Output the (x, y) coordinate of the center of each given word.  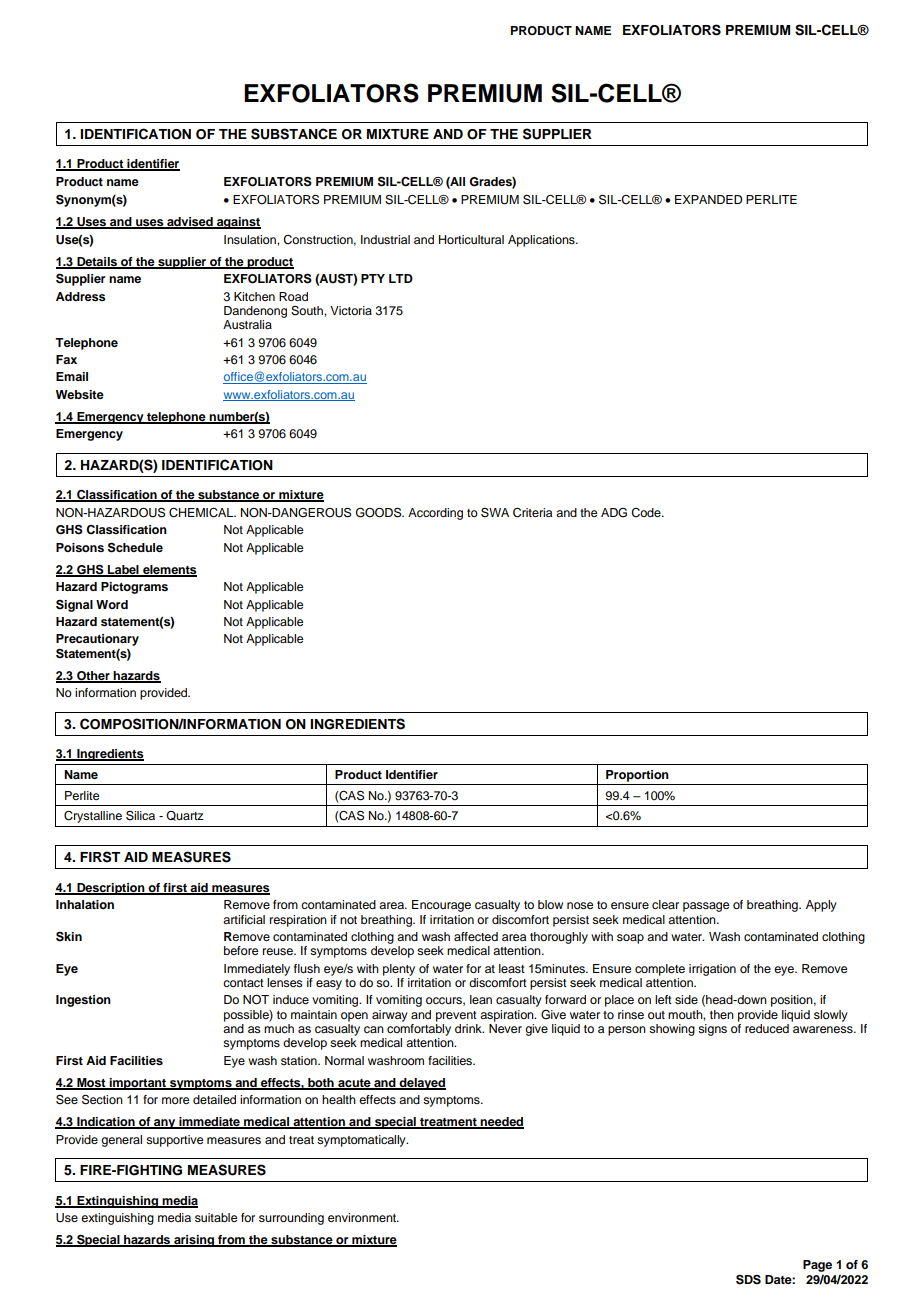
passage (706, 907)
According (435, 514)
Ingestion (83, 1001)
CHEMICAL (202, 513)
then (722, 1014)
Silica (140, 815)
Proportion (637, 776)
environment (363, 1217)
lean (481, 999)
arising (194, 1241)
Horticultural (471, 239)
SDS (748, 1279)
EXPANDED (708, 199)
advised (190, 223)
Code (647, 513)
